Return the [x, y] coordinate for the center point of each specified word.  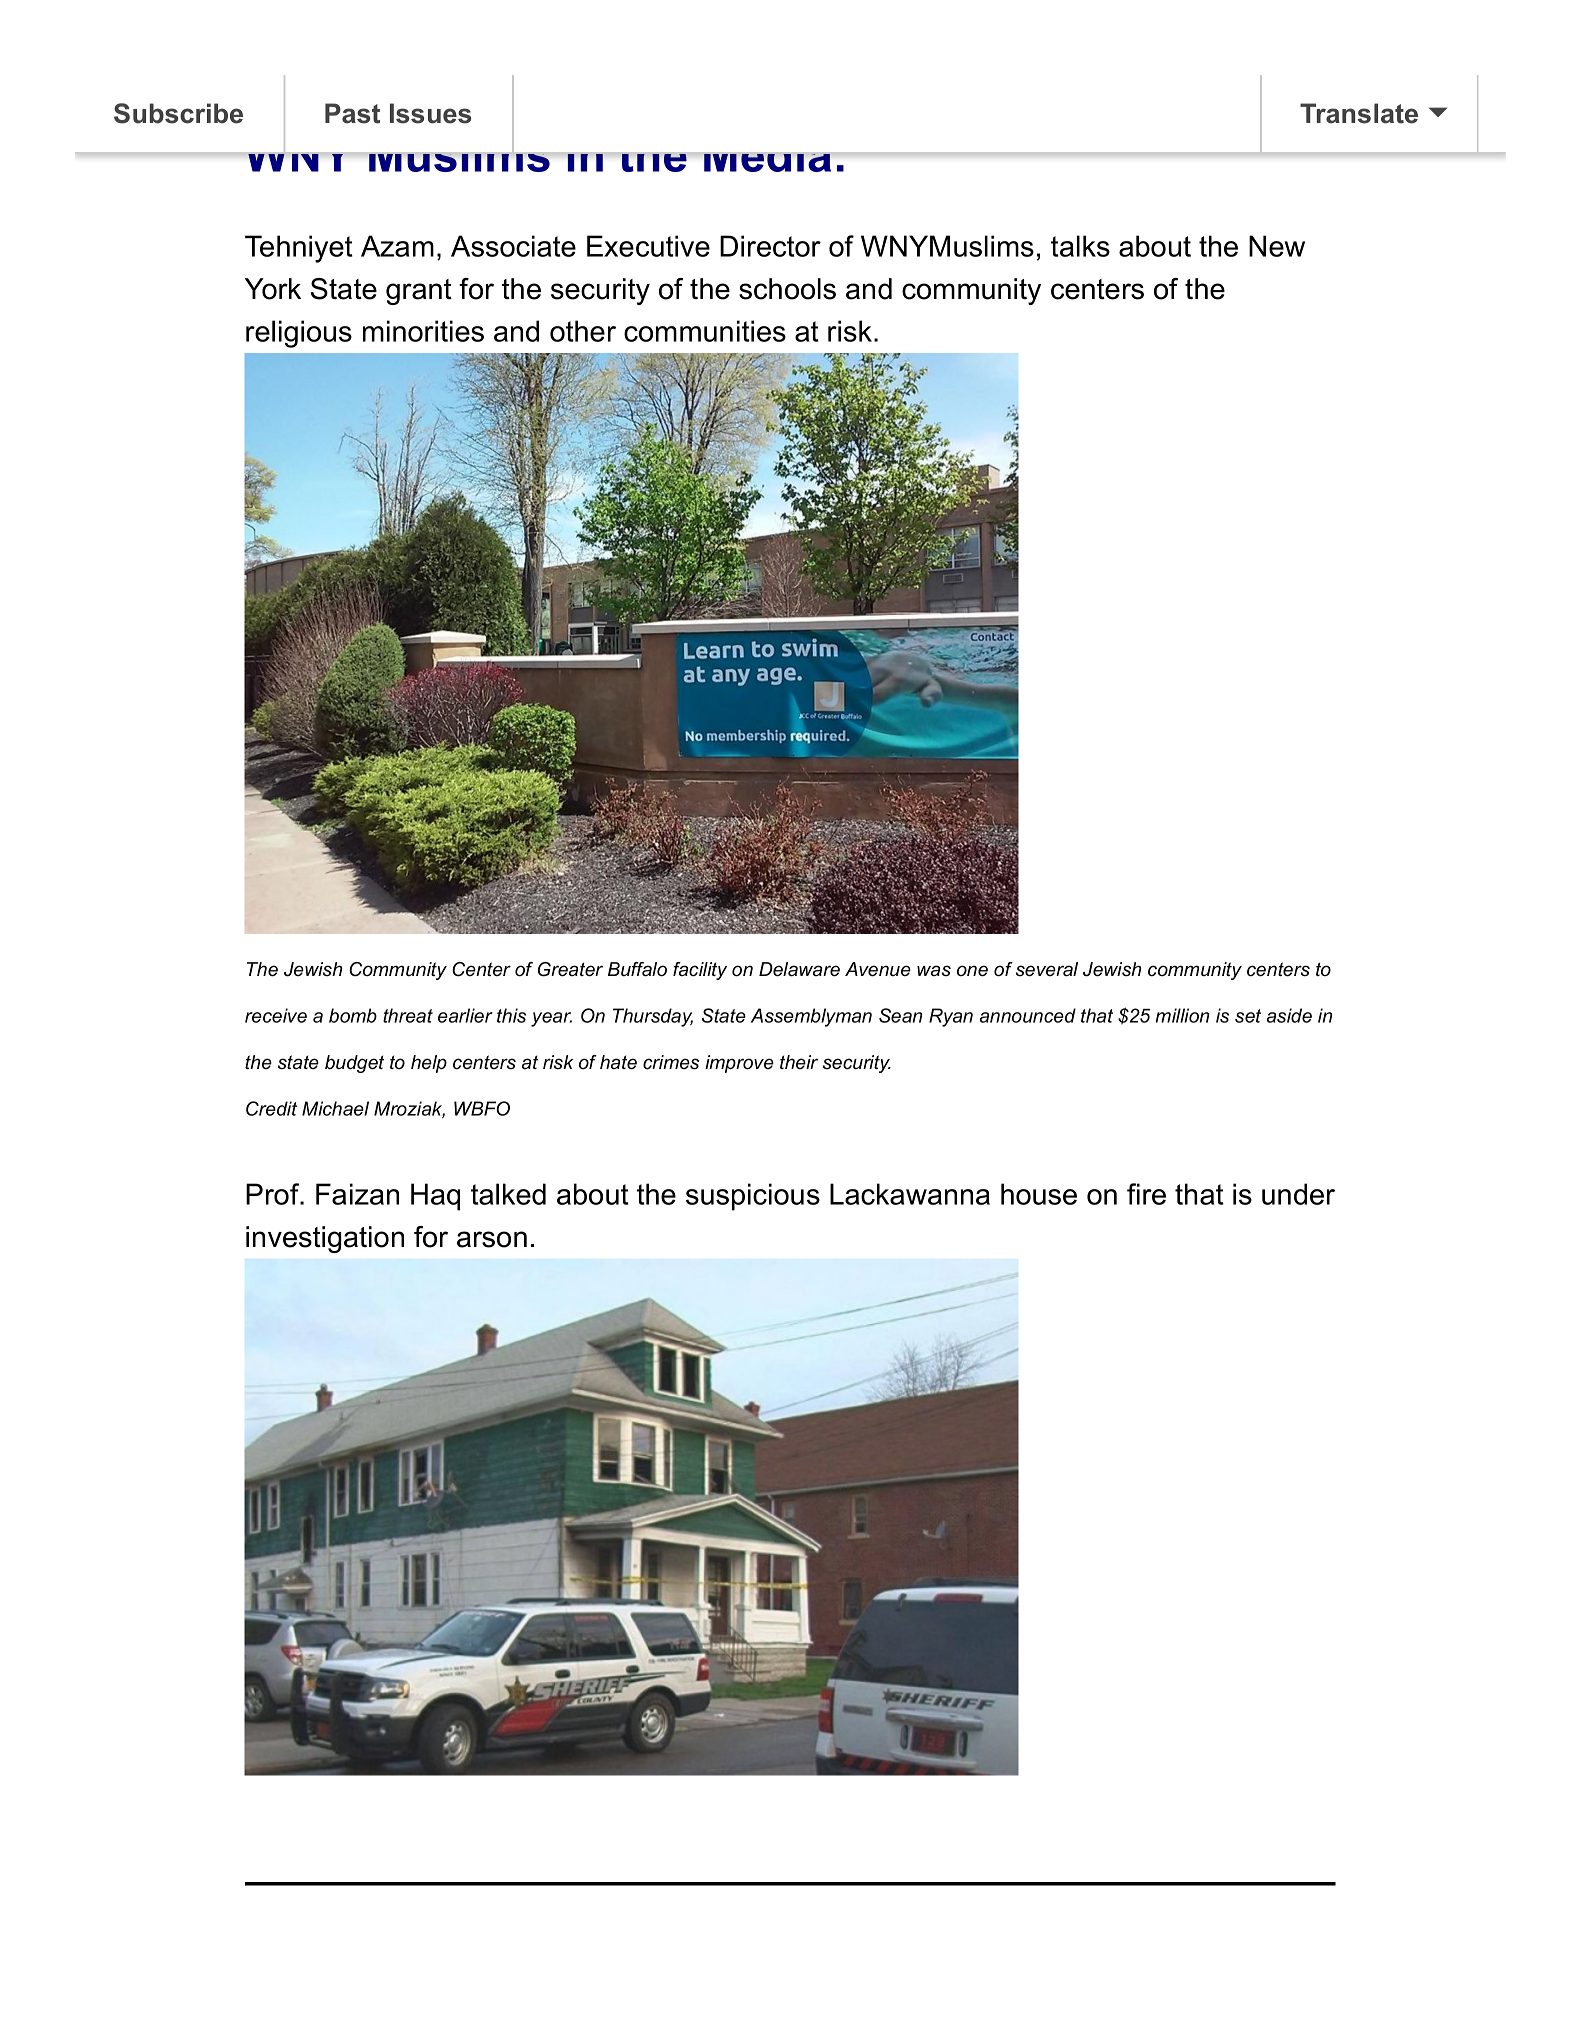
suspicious [753, 1197]
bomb [353, 1015]
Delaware [799, 969]
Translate [1359, 113]
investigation [325, 1239]
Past [352, 113]
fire [1146, 1194]
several [1047, 969]
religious [299, 334]
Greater [570, 969]
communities [705, 331]
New [1277, 246]
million [1182, 1015]
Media [767, 162]
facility [700, 971]
